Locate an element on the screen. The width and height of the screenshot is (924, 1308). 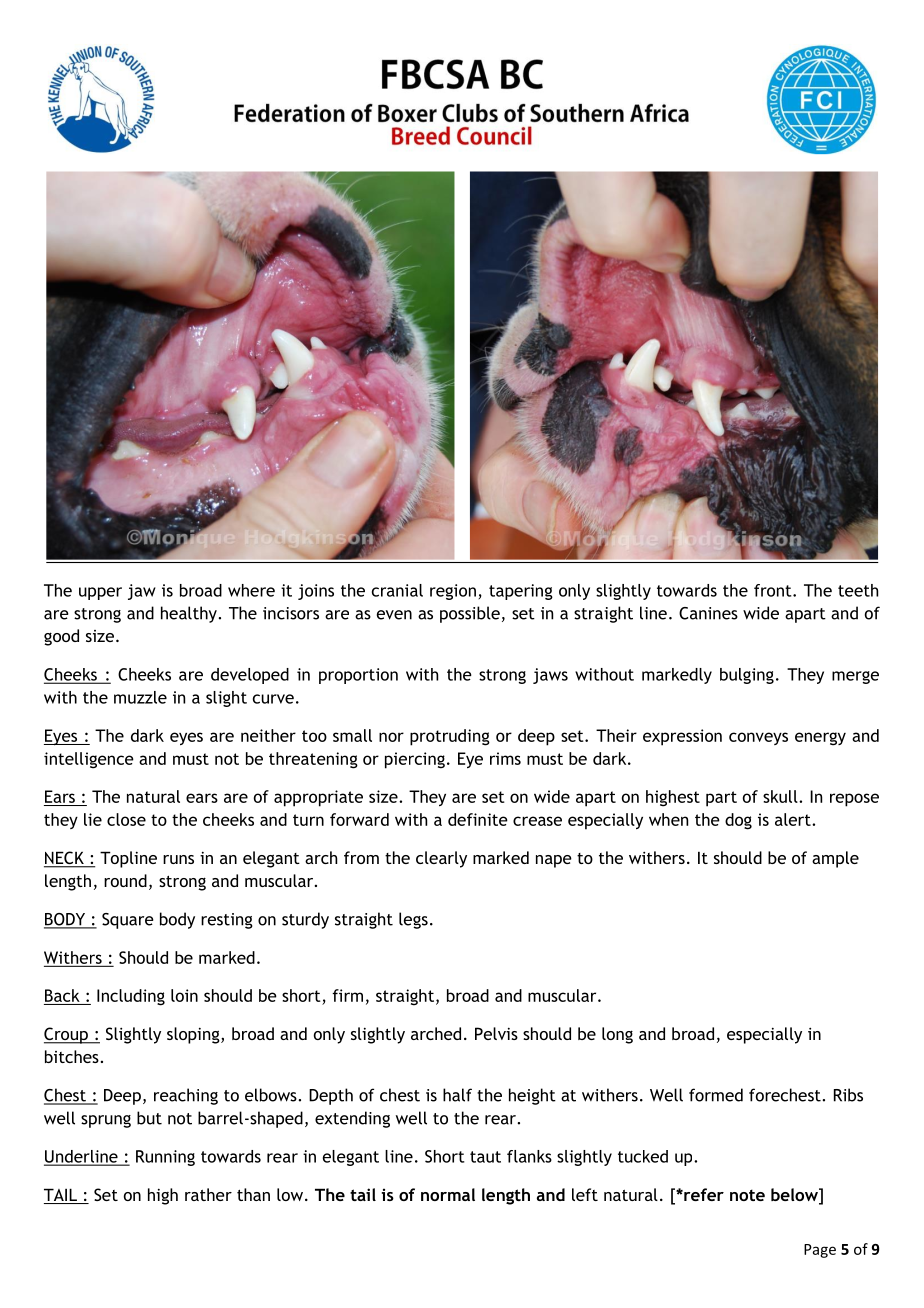
front is located at coordinates (774, 590).
